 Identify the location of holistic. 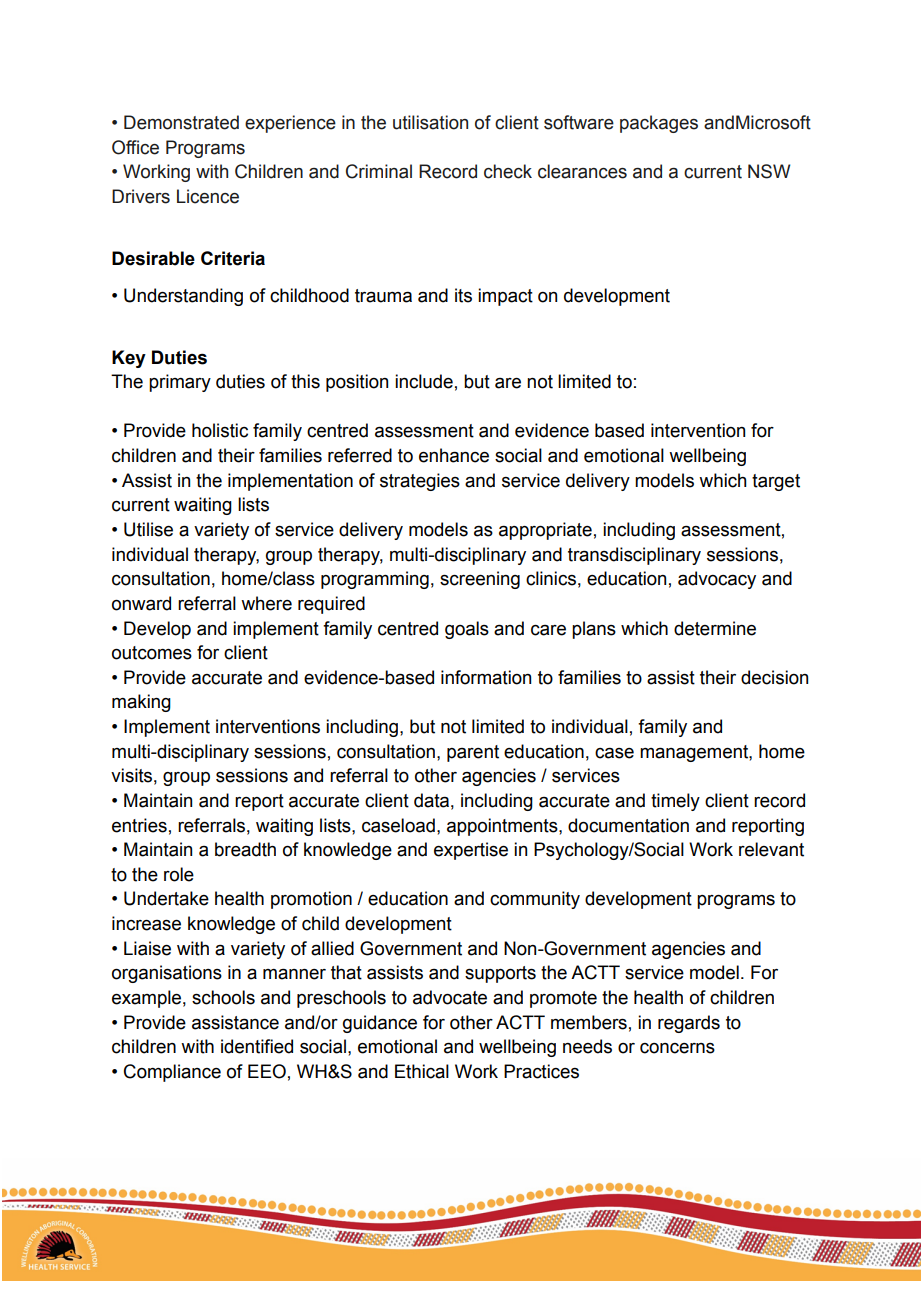
(220, 430).
